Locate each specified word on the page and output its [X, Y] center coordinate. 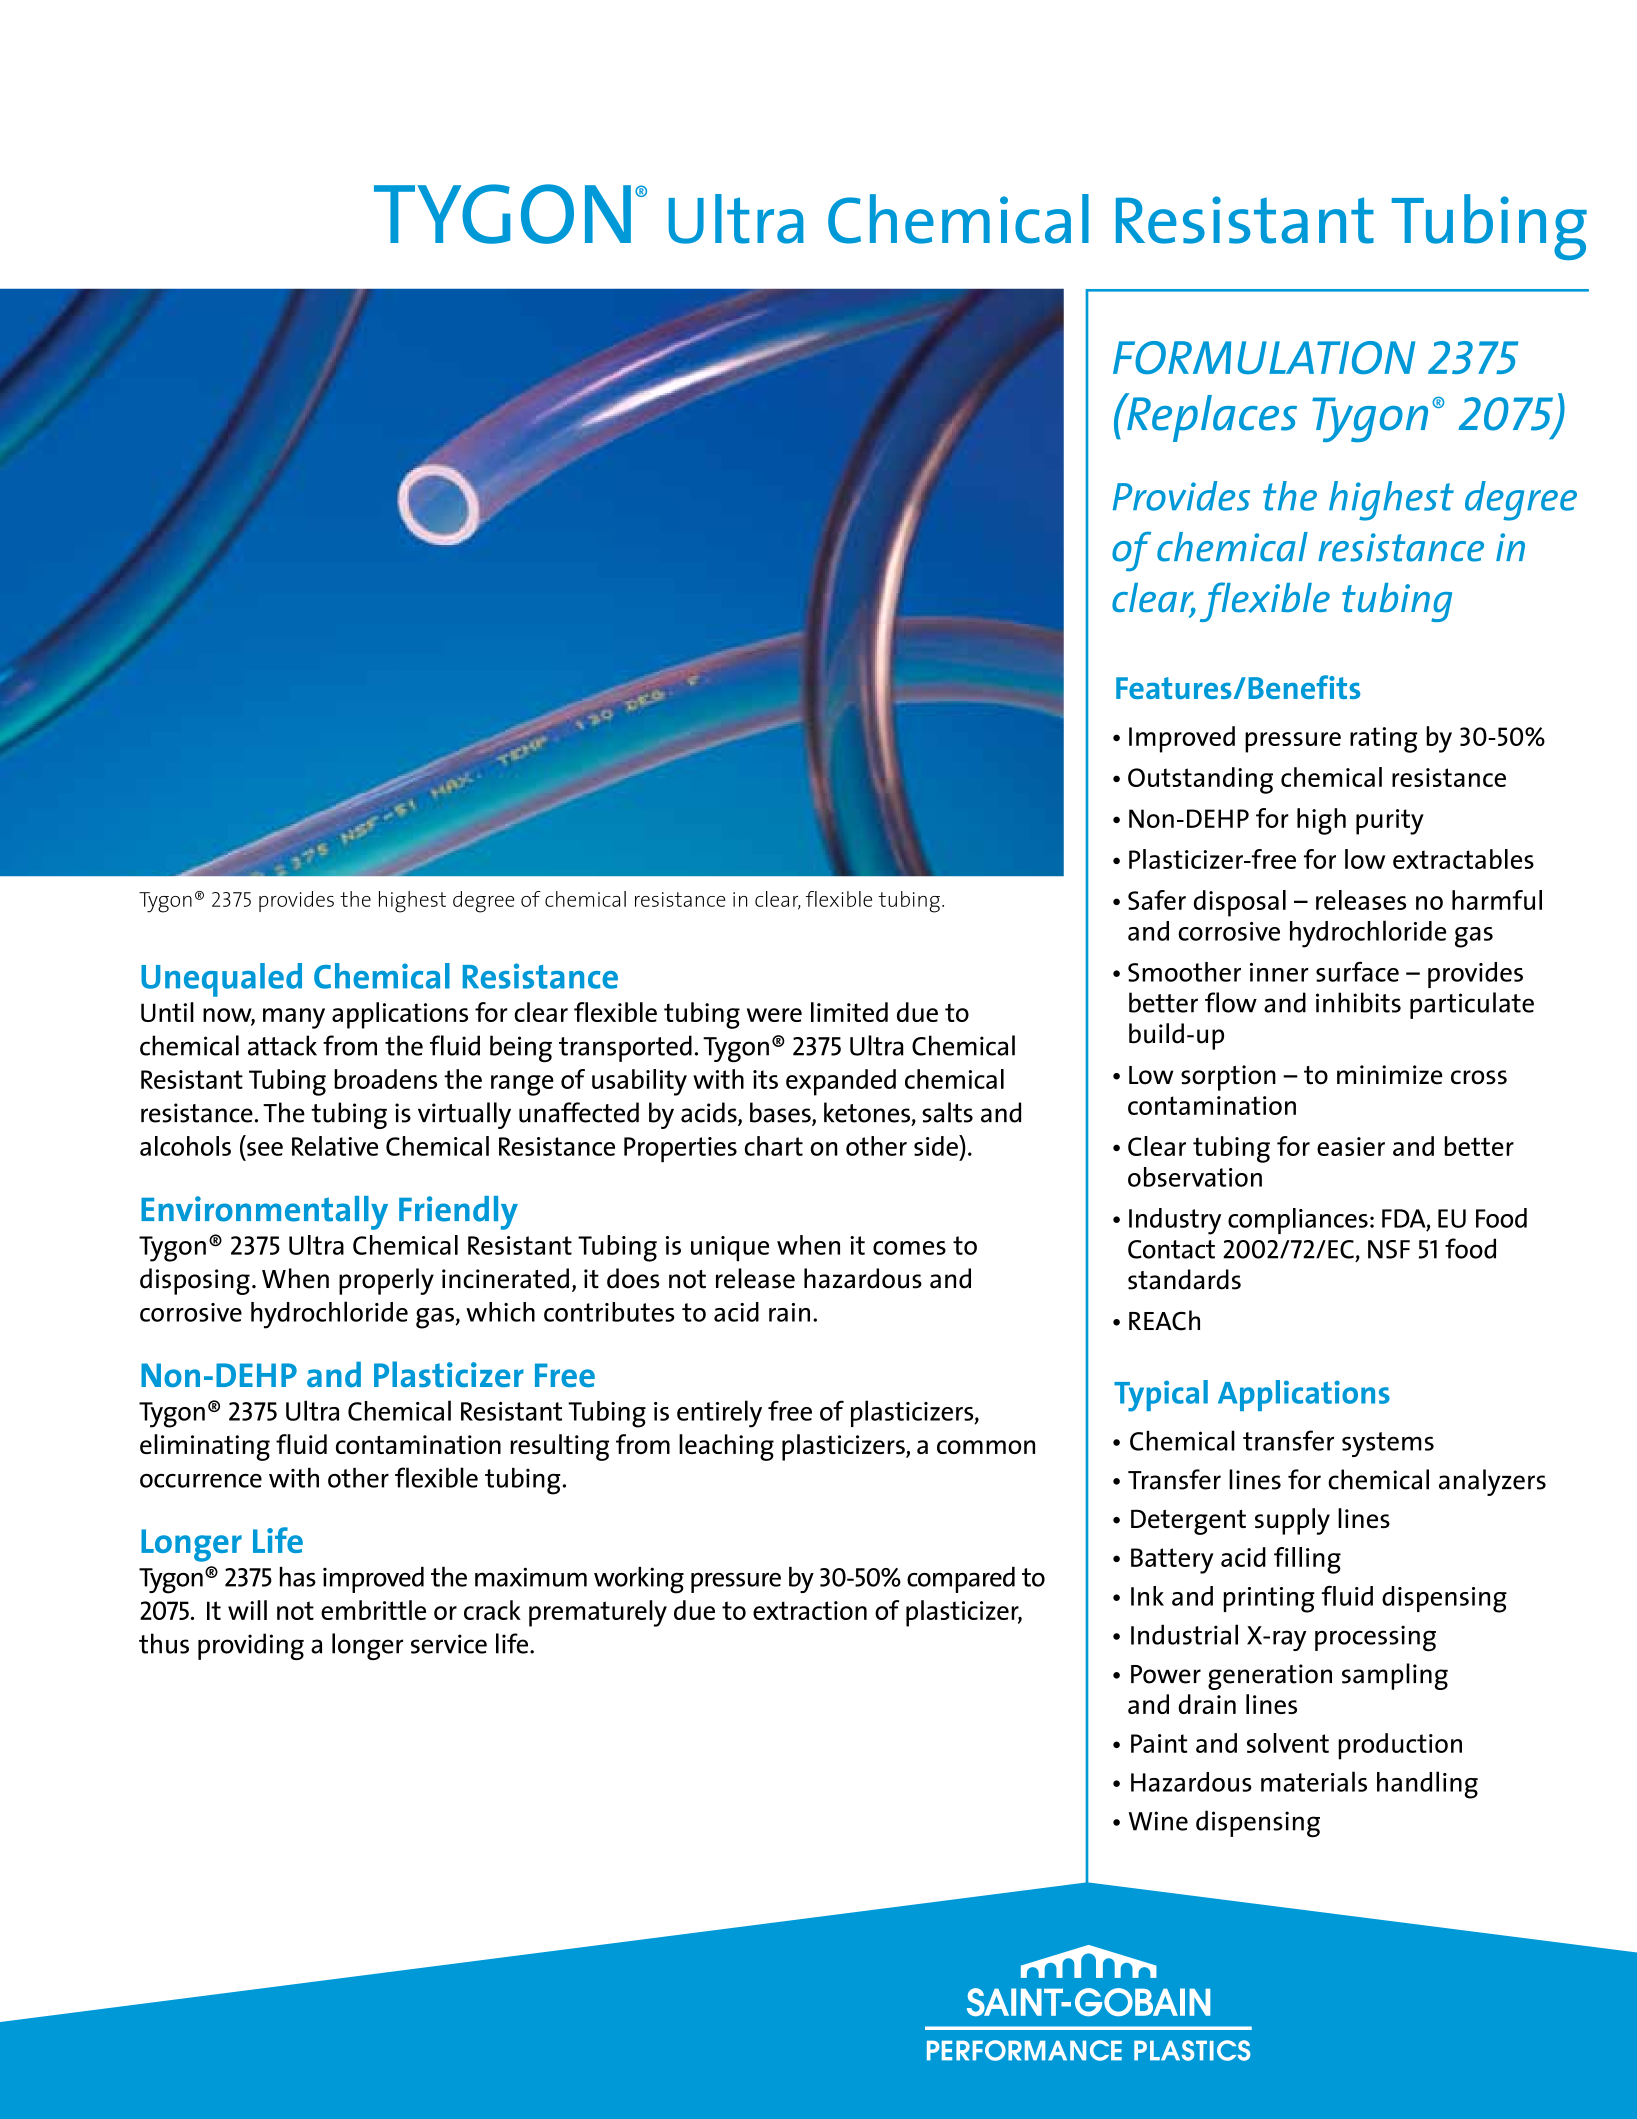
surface [1357, 971]
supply [1292, 1521]
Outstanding [1200, 780]
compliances [1298, 1221]
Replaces [1211, 417]
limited [849, 1012]
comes [909, 1248]
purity [1390, 822]
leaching [726, 1447]
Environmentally [264, 1213]
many [294, 1018]
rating [1383, 740]
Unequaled [221, 980]
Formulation [1264, 357]
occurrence [201, 1480]
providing [251, 1646]
